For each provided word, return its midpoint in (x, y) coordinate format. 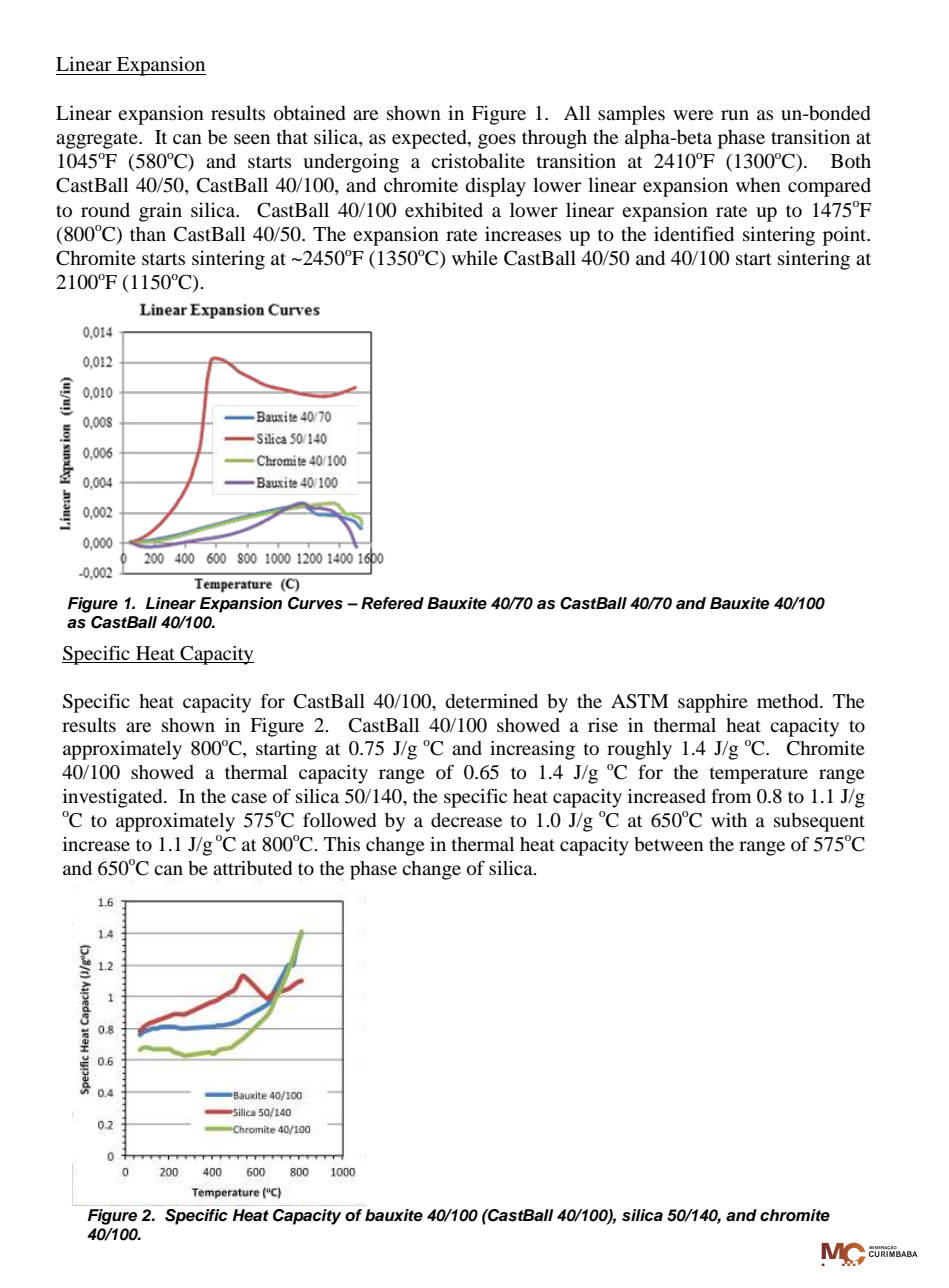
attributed (252, 868)
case (249, 798)
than (148, 233)
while (475, 257)
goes (497, 141)
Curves (315, 603)
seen (252, 139)
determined (491, 701)
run (735, 115)
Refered (392, 603)
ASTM (639, 701)
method (789, 701)
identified (694, 234)
